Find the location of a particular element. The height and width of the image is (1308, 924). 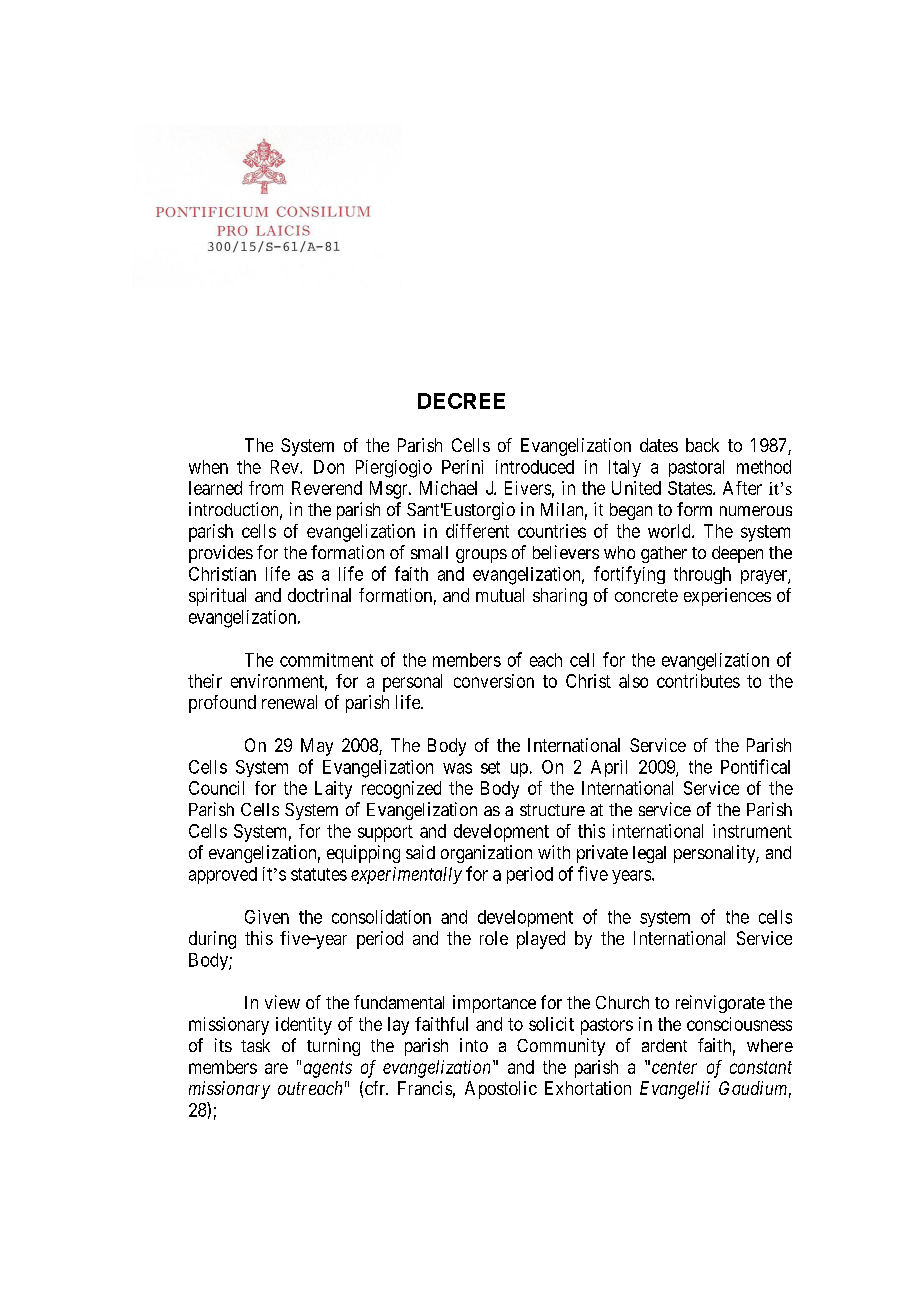

Apostolic is located at coordinates (501, 1090).
